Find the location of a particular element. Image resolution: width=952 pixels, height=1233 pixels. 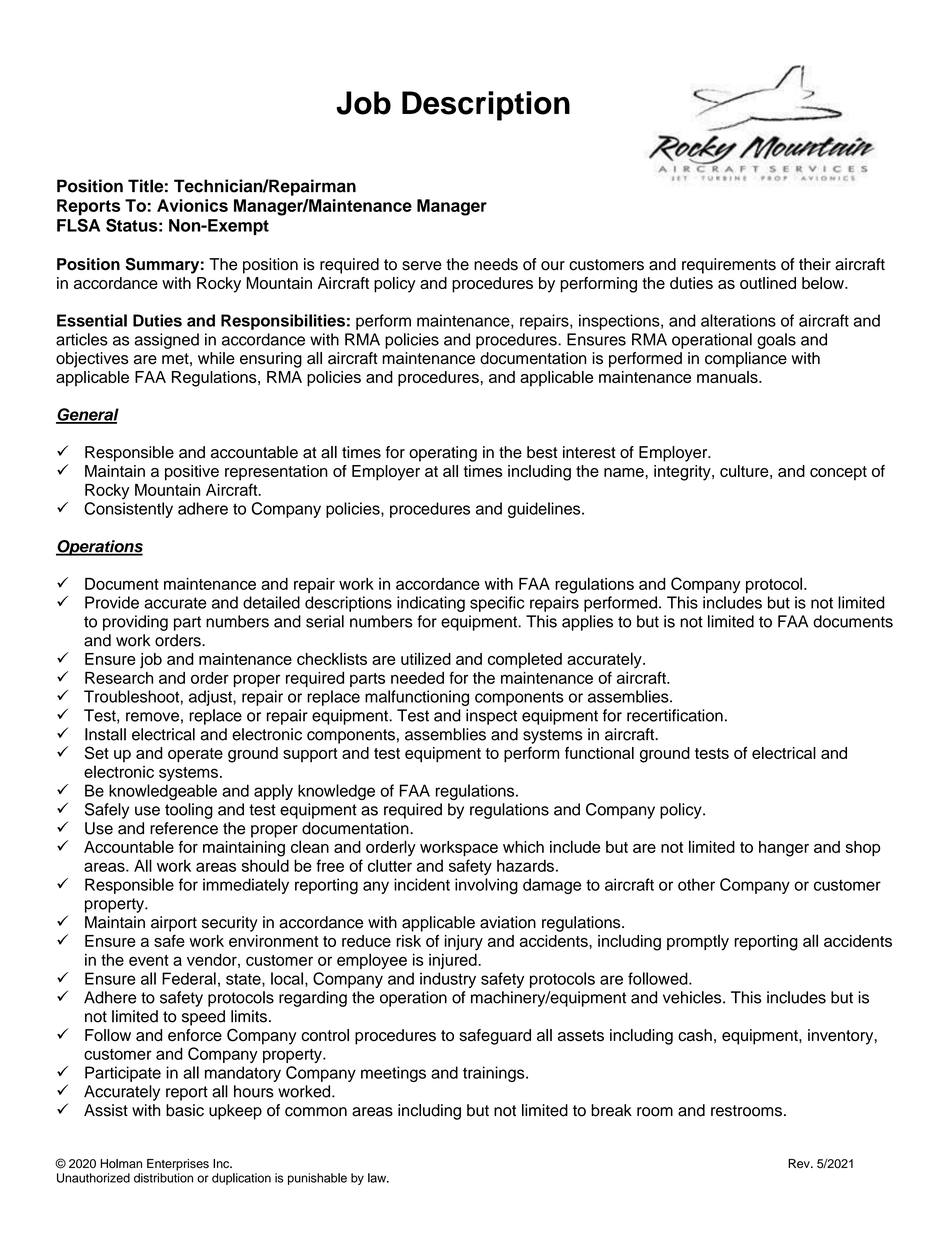

Avionics is located at coordinates (192, 205).
